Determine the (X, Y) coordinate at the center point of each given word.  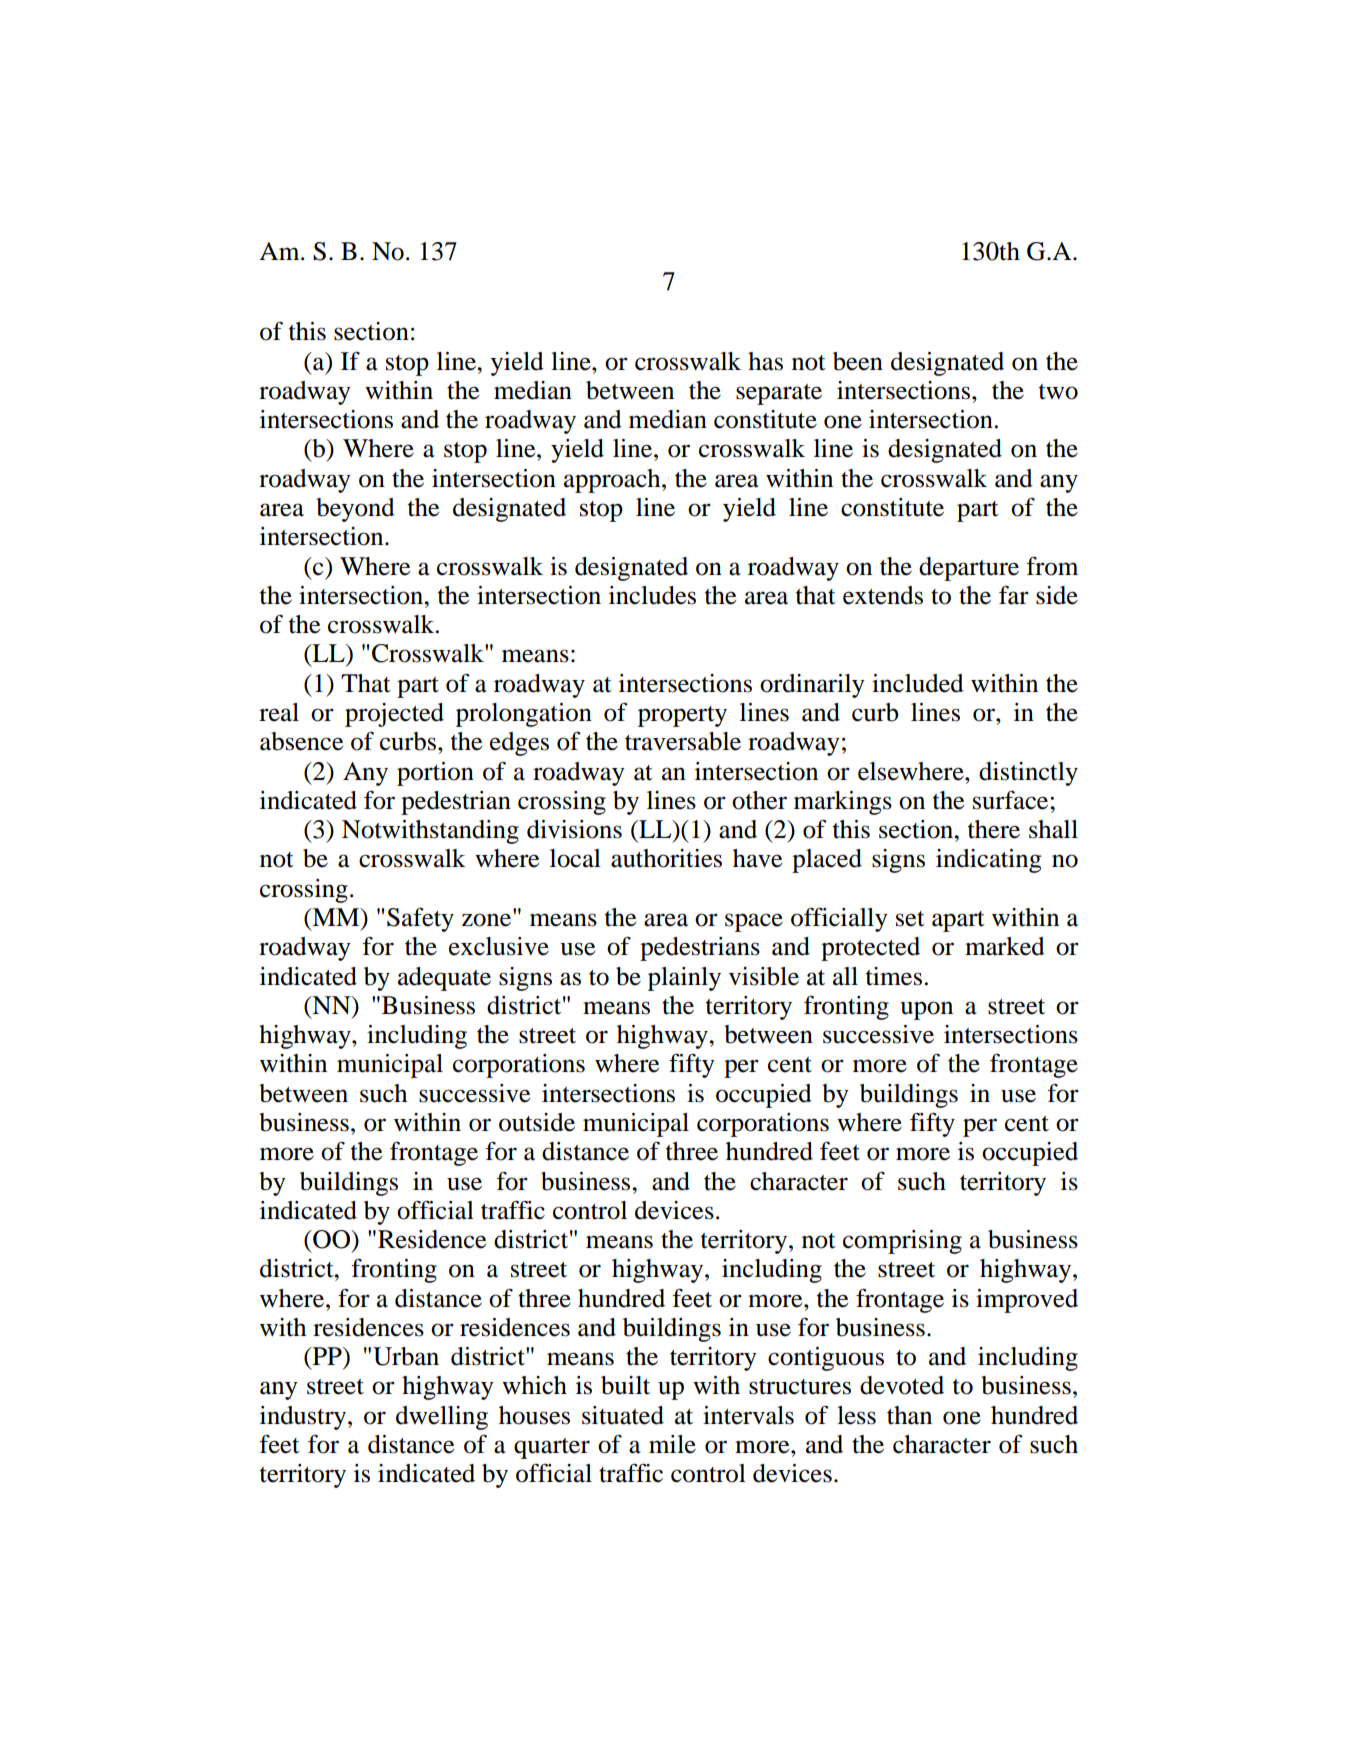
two (1058, 392)
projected (394, 715)
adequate (444, 979)
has (765, 361)
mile (672, 1444)
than (909, 1415)
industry (304, 1418)
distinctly (1028, 774)
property (682, 716)
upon (926, 1010)
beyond (355, 510)
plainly (684, 979)
